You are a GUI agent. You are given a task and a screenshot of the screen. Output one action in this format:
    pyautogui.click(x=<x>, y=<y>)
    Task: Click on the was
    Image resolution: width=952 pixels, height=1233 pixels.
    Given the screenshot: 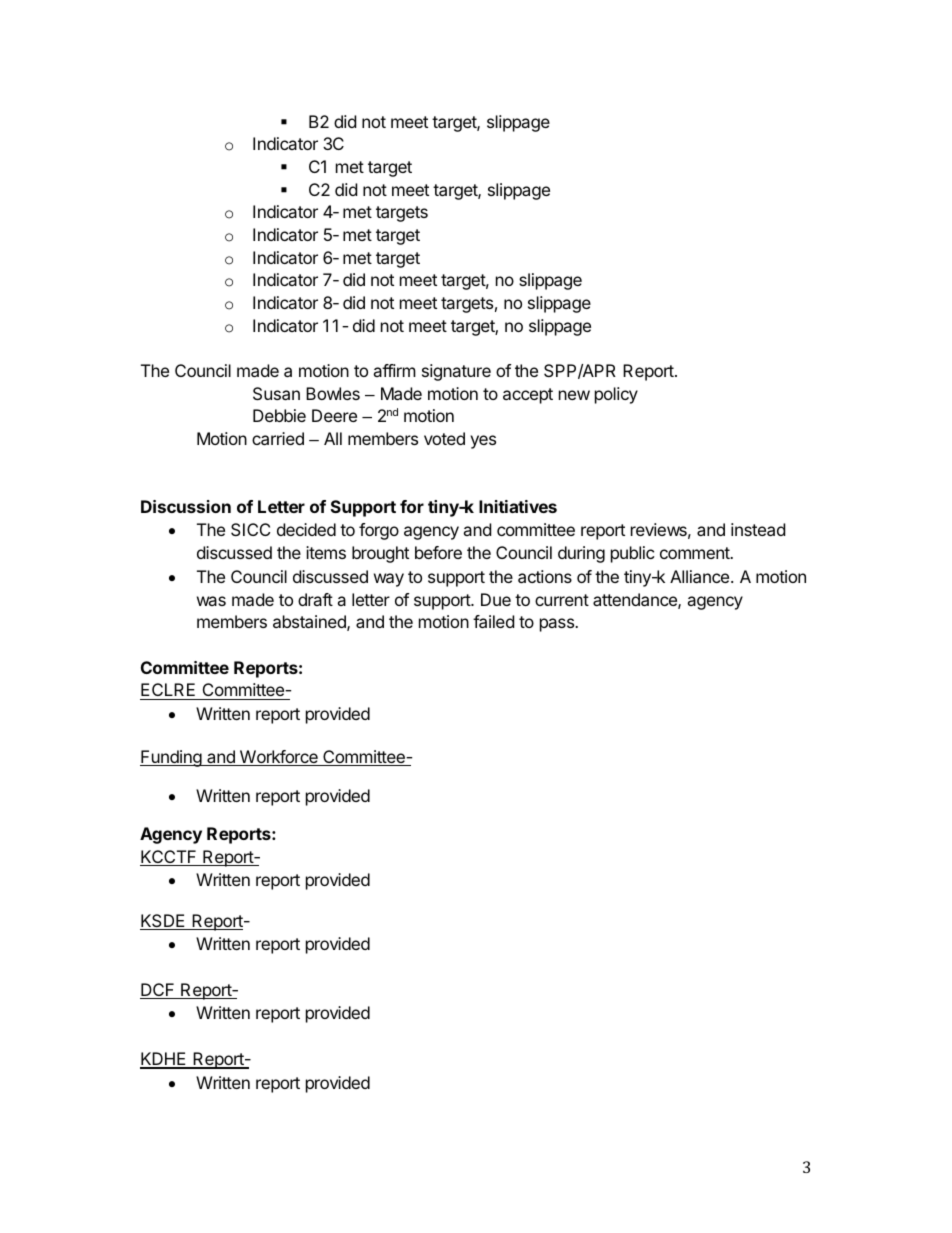 What is the action you would take?
    pyautogui.click(x=211, y=601)
